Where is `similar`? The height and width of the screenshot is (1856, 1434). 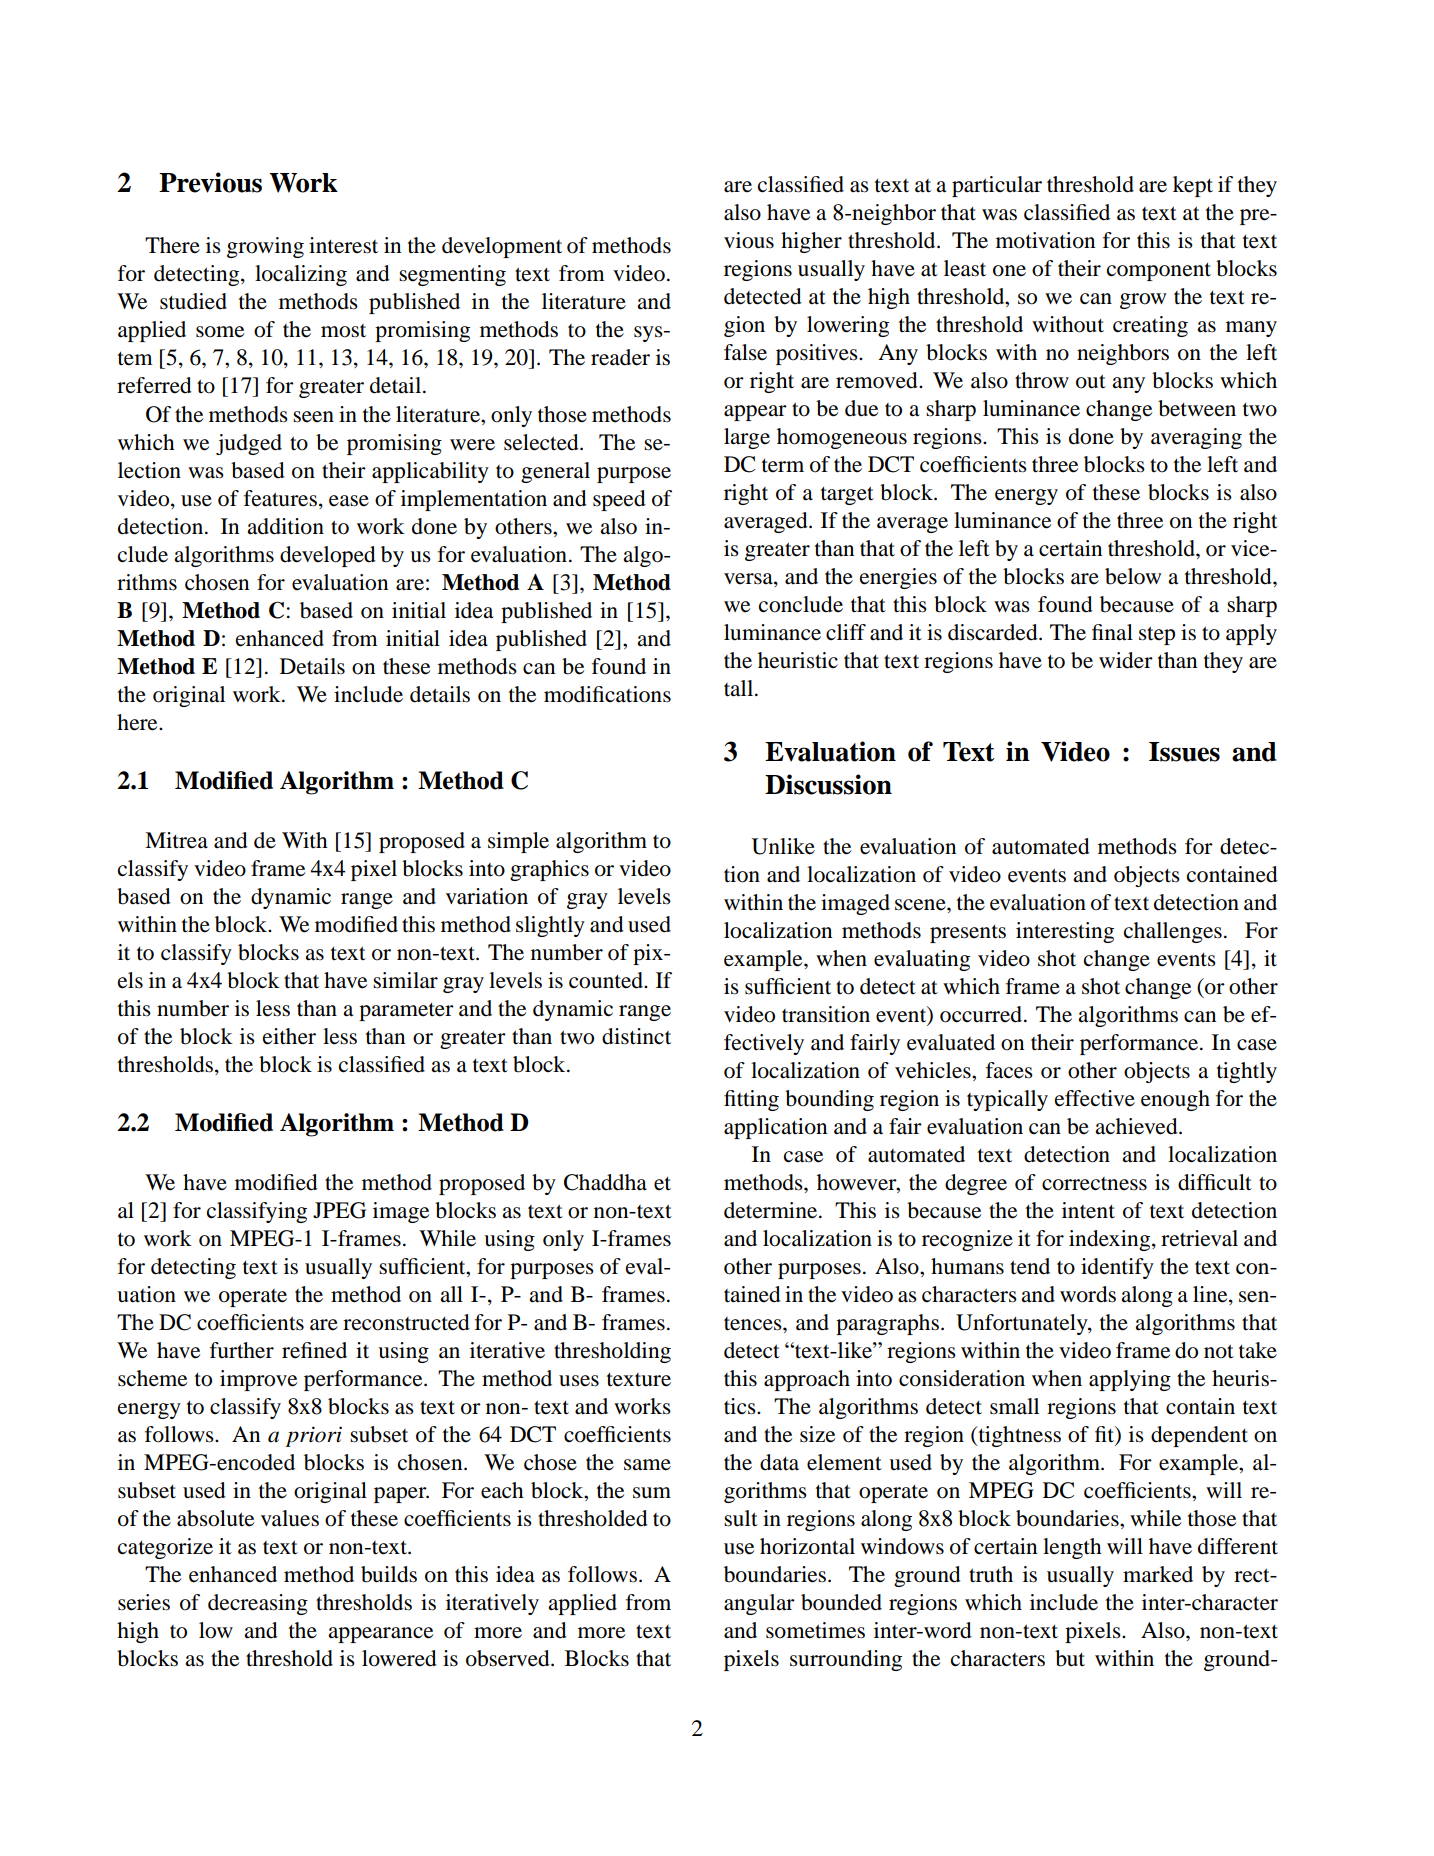 similar is located at coordinates (405, 980).
